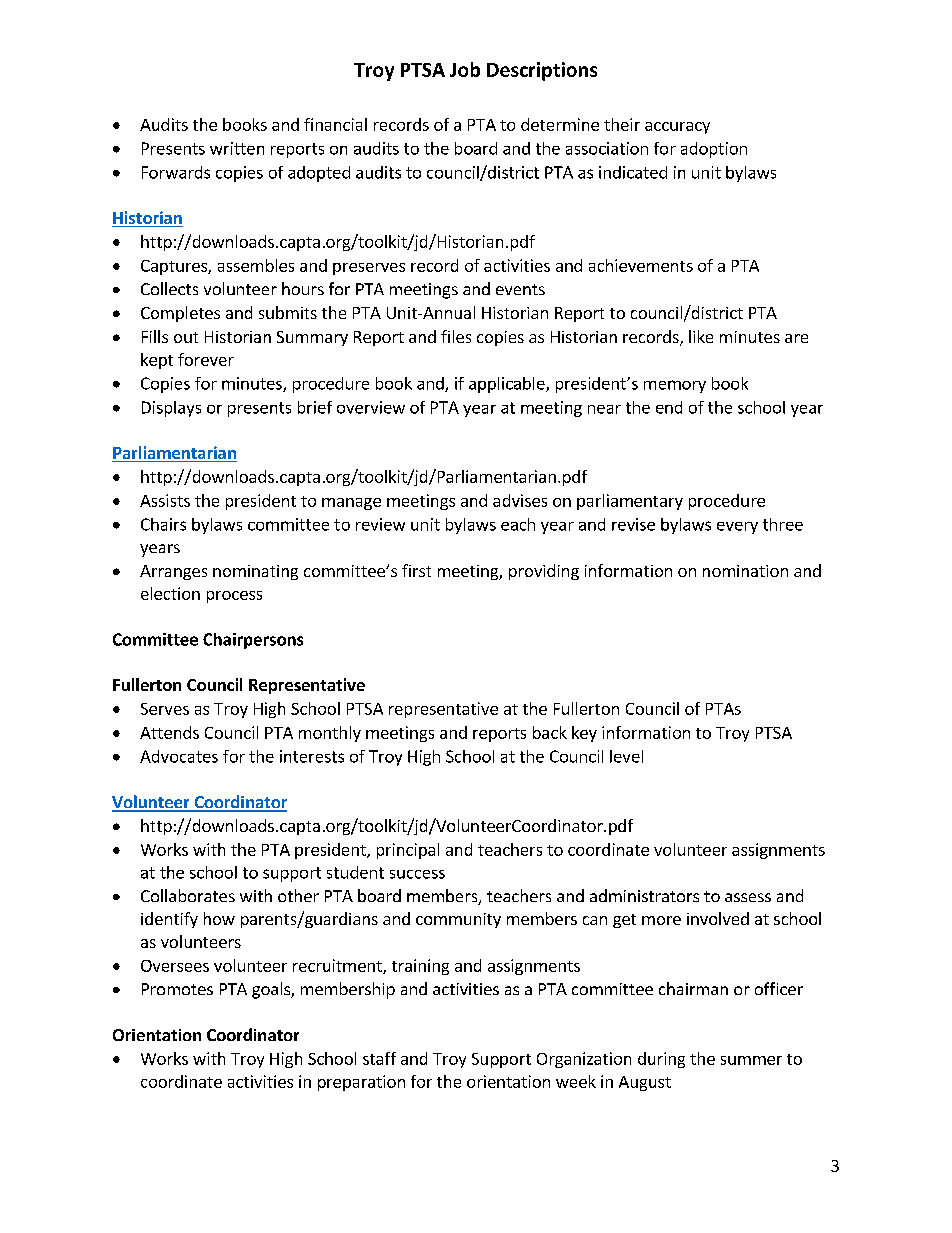 Image resolution: width=952 pixels, height=1233 pixels. I want to click on written, so click(237, 148).
